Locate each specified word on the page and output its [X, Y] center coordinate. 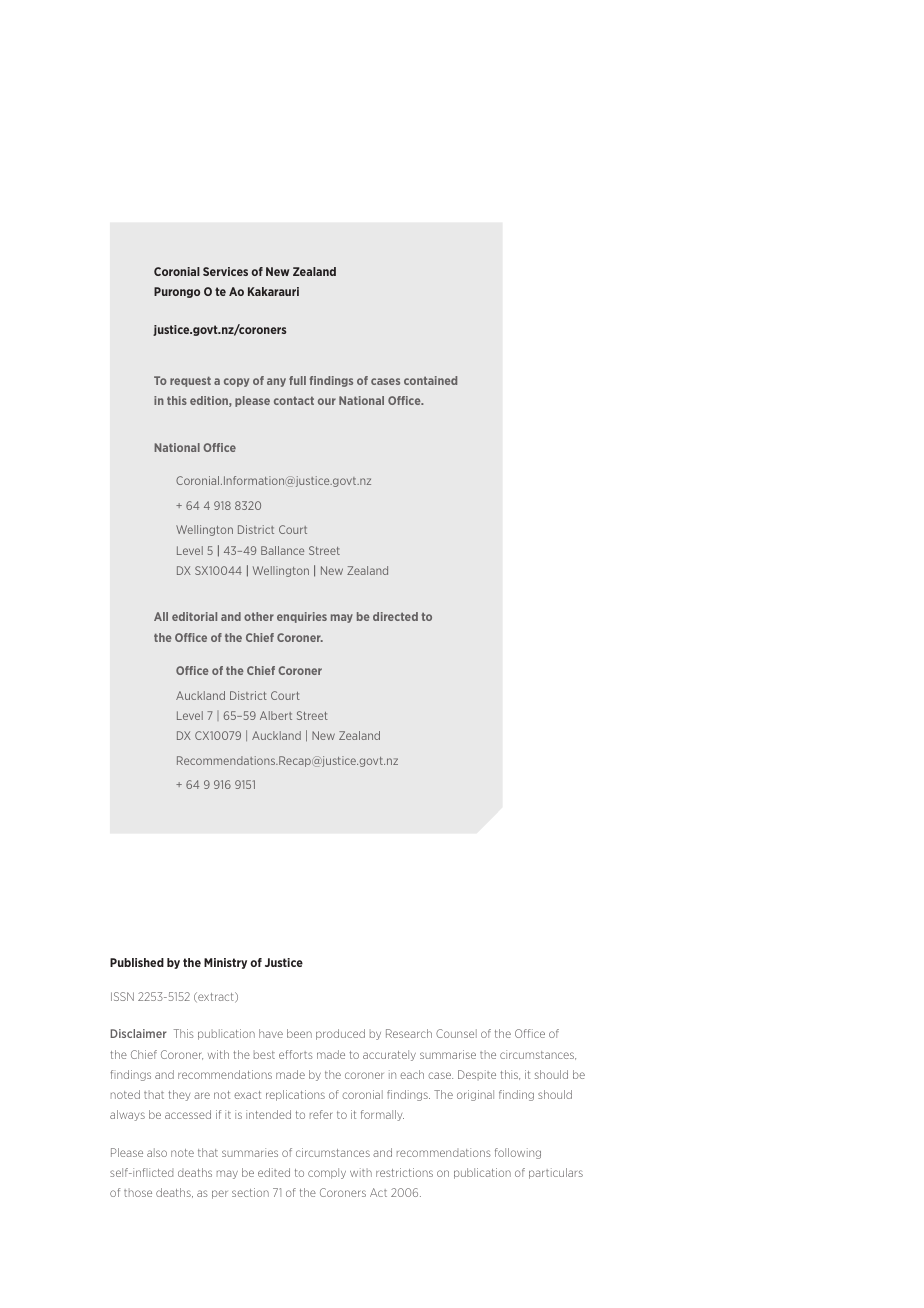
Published [137, 962]
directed [395, 616]
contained [430, 380]
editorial [194, 616]
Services [225, 271]
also [157, 1152]
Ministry [225, 963]
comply [327, 1173]
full [297, 380]
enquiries [302, 617]
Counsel [456, 1033]
